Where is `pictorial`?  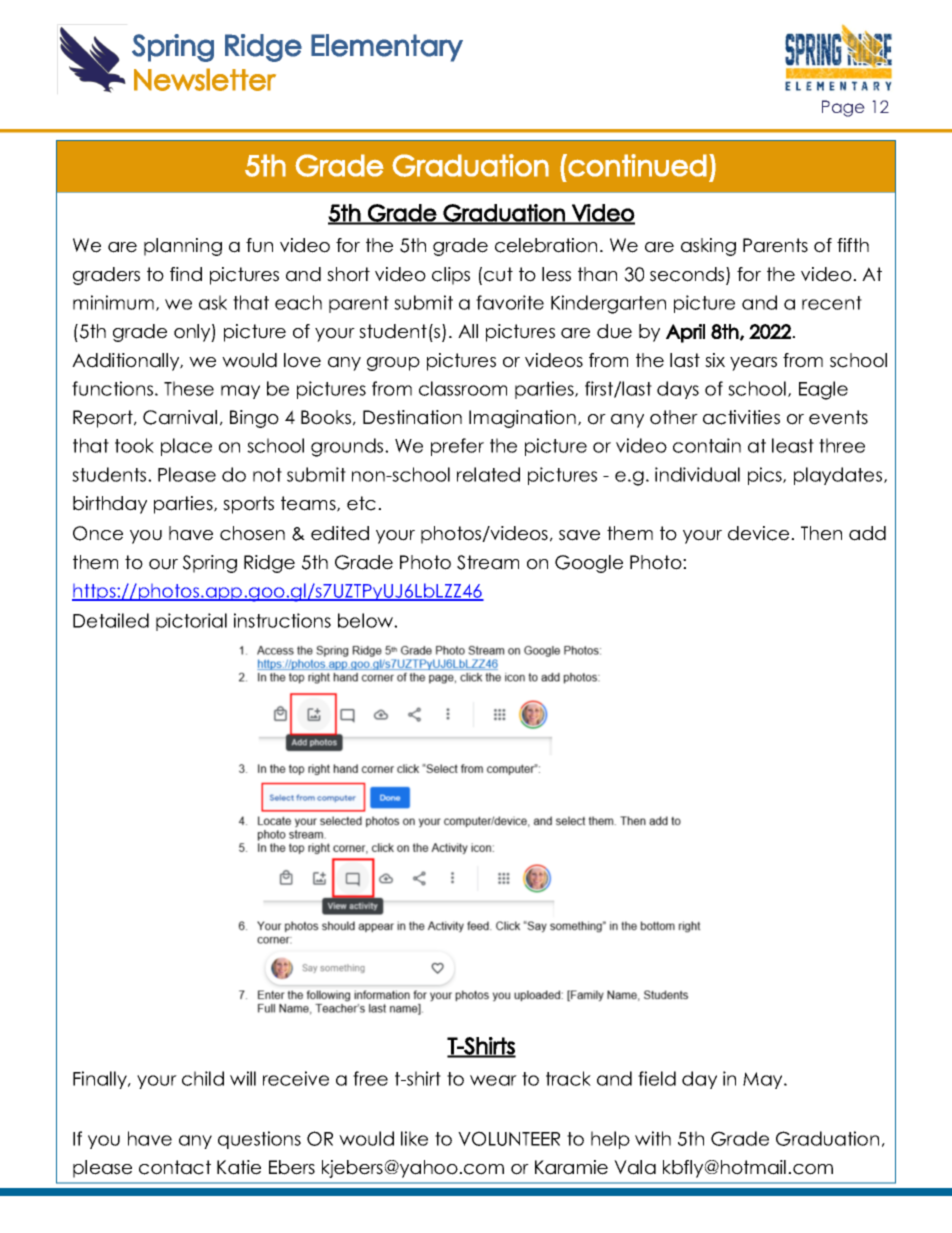
pictorial is located at coordinates (191, 622).
